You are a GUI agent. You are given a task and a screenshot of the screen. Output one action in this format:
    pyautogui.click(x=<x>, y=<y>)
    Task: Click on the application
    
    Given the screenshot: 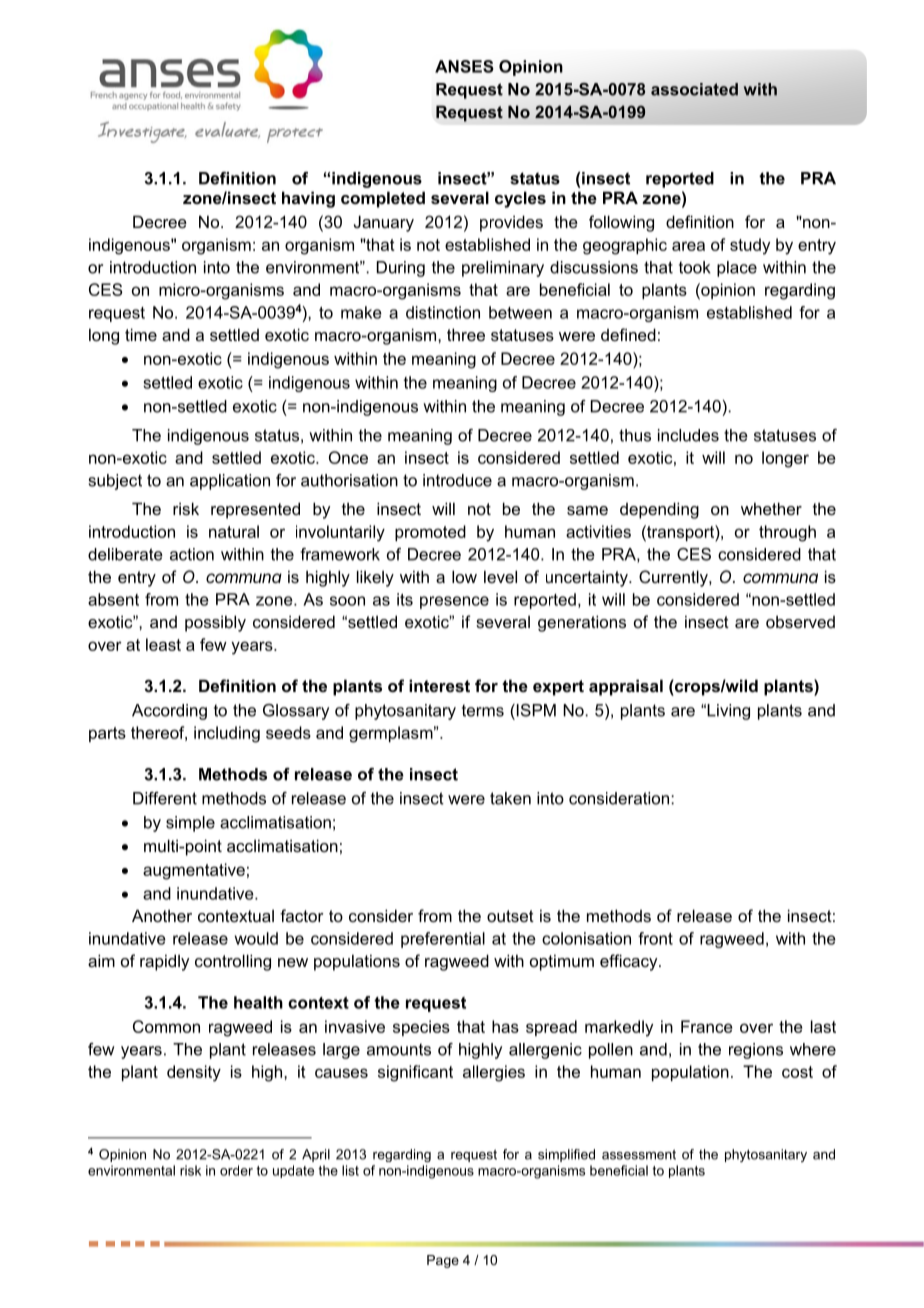 What is the action you would take?
    pyautogui.click(x=230, y=482)
